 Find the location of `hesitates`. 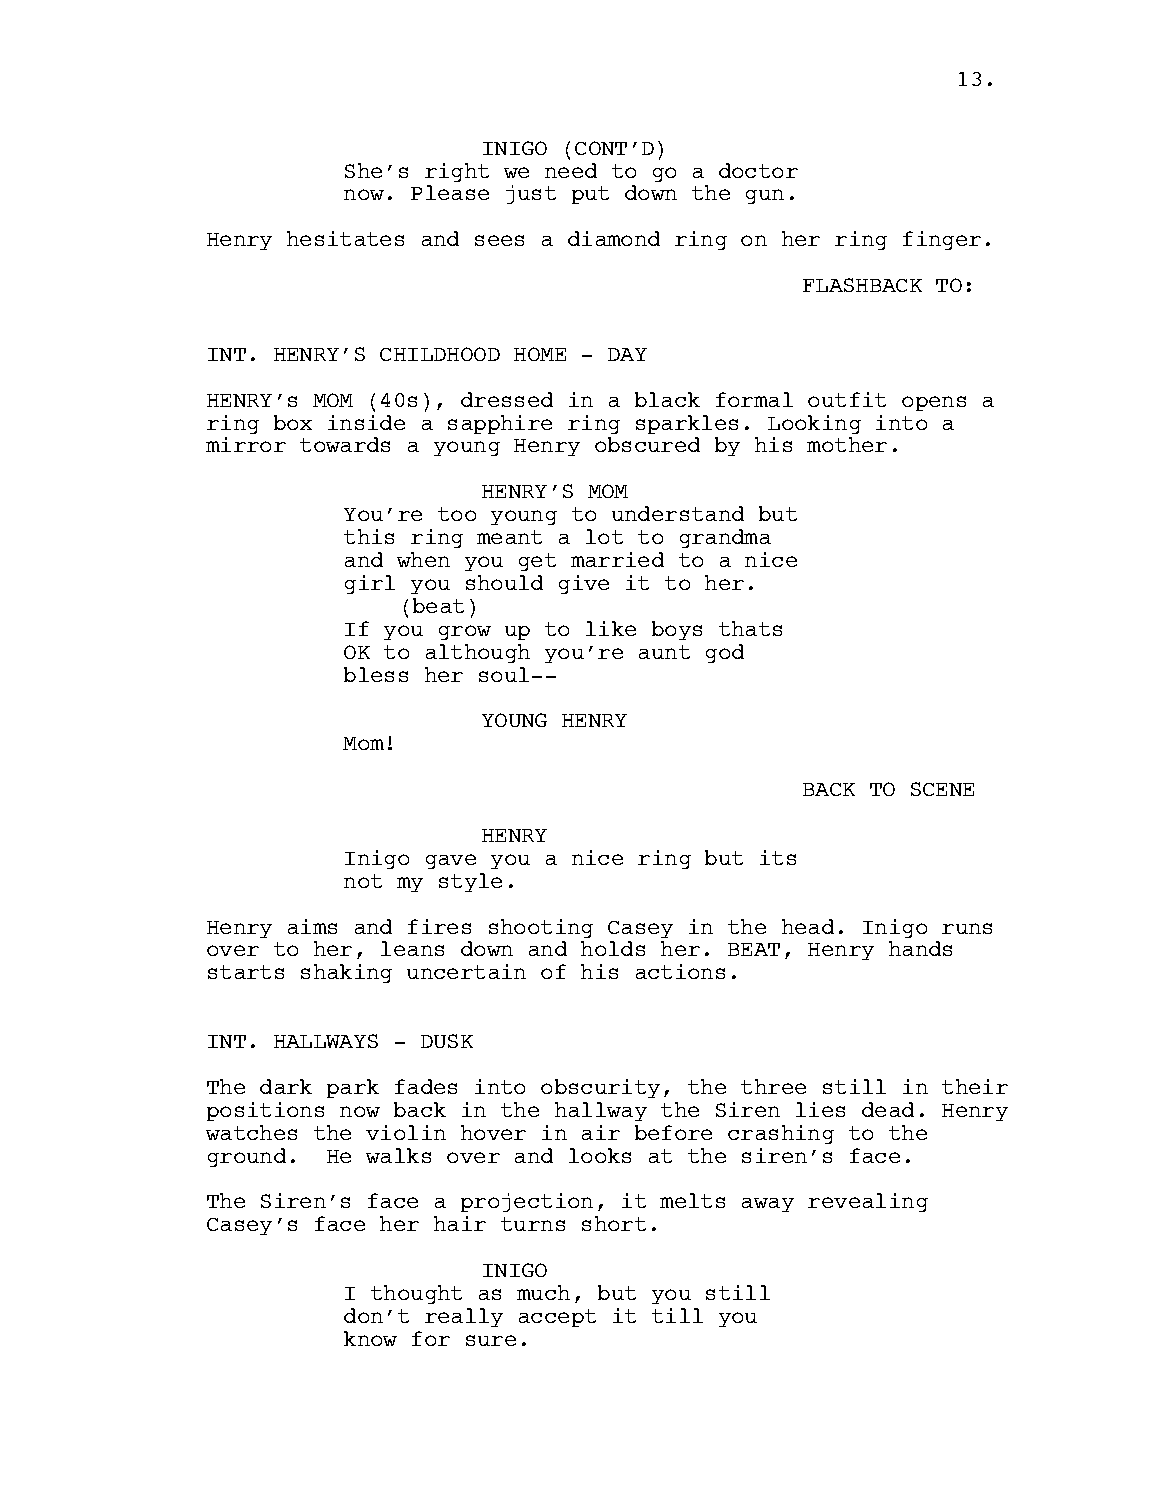

hesitates is located at coordinates (345, 238).
